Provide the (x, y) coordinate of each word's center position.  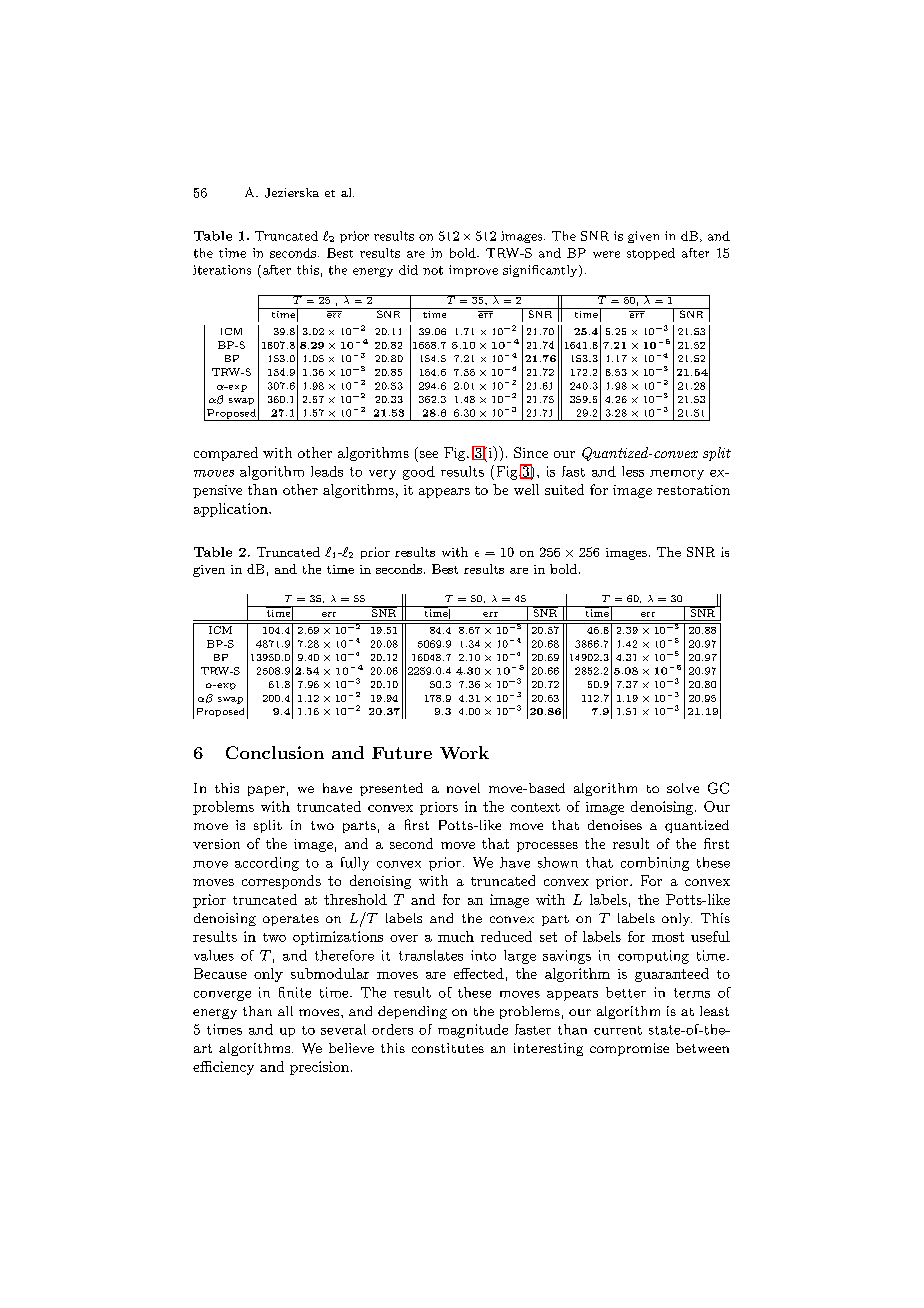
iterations (222, 270)
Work (464, 752)
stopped (651, 254)
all (285, 1011)
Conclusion (275, 752)
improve (473, 271)
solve (683, 788)
